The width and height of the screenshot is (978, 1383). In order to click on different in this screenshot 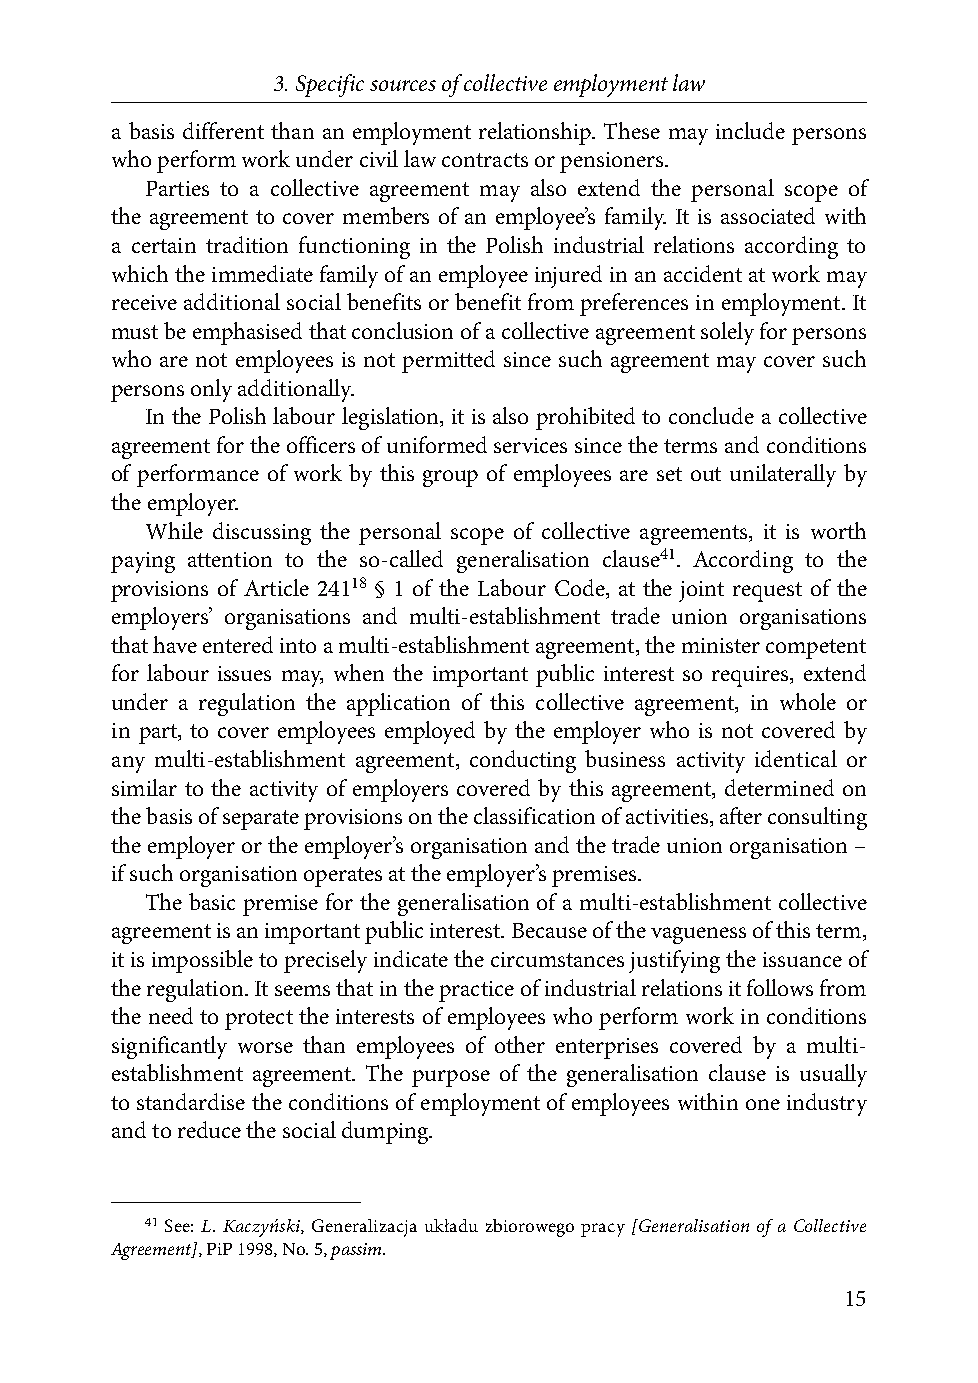, I will do `click(223, 130)`.
